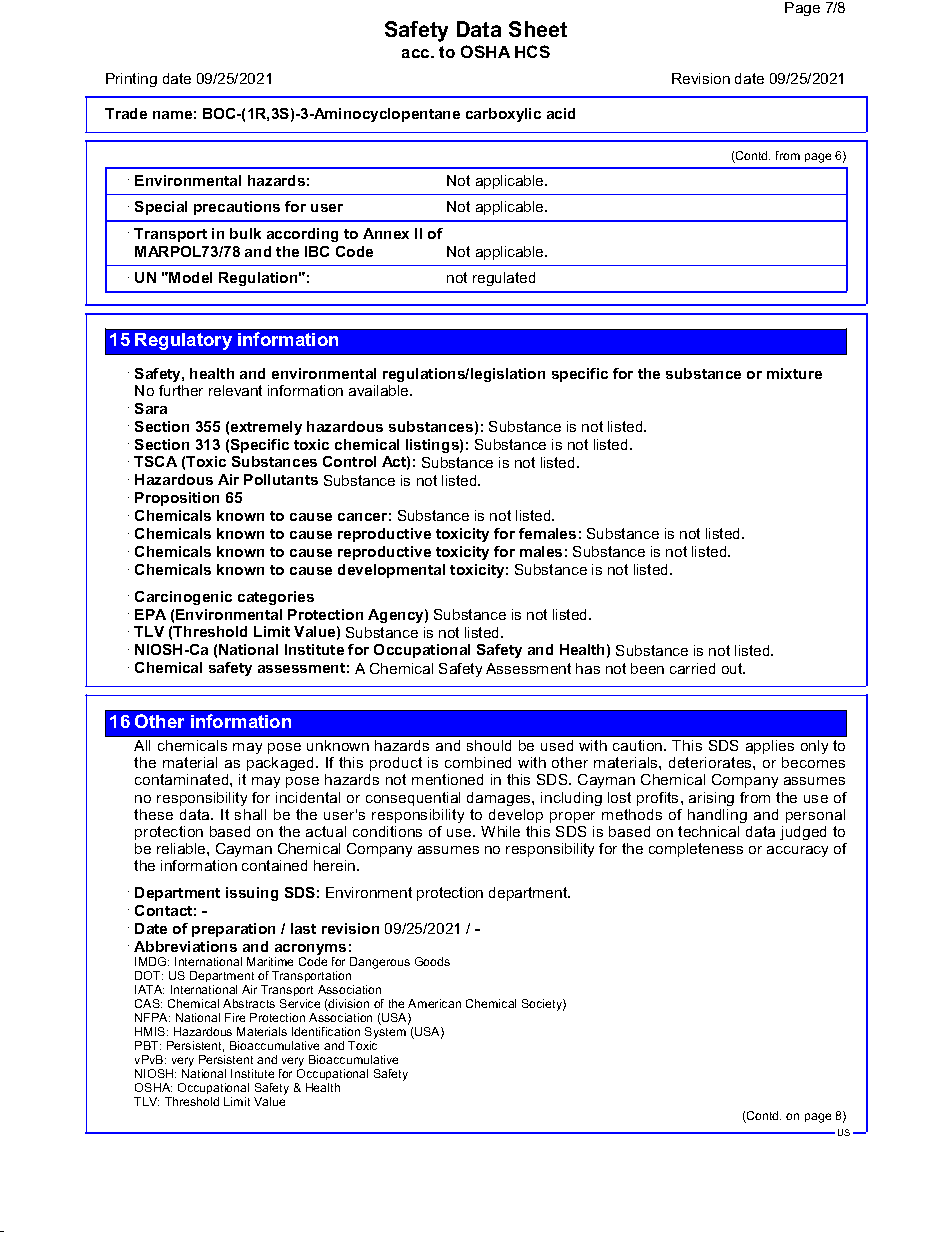  What do you see at coordinates (235, 1017) in the image?
I see `Fire` at bounding box center [235, 1017].
